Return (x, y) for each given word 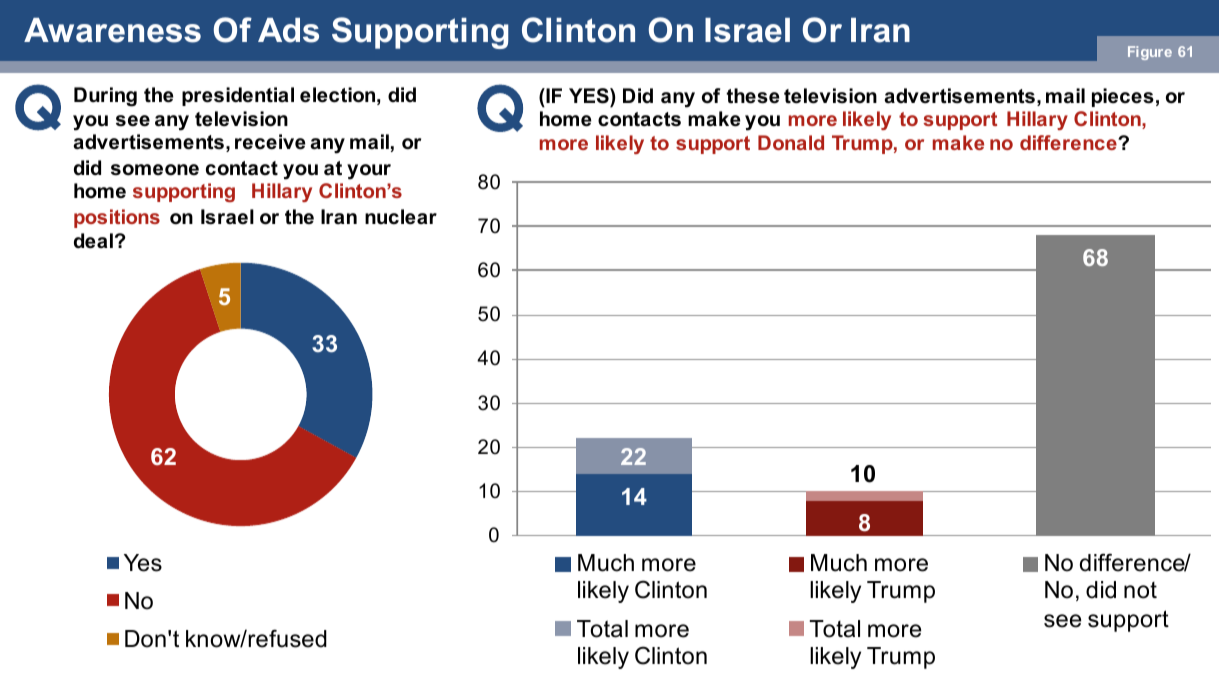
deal (93, 241)
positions (117, 218)
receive (270, 142)
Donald (791, 142)
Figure (1150, 53)
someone (155, 170)
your (369, 172)
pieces (1123, 97)
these (753, 96)
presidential (238, 96)
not (1140, 590)
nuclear (401, 217)
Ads (288, 30)
